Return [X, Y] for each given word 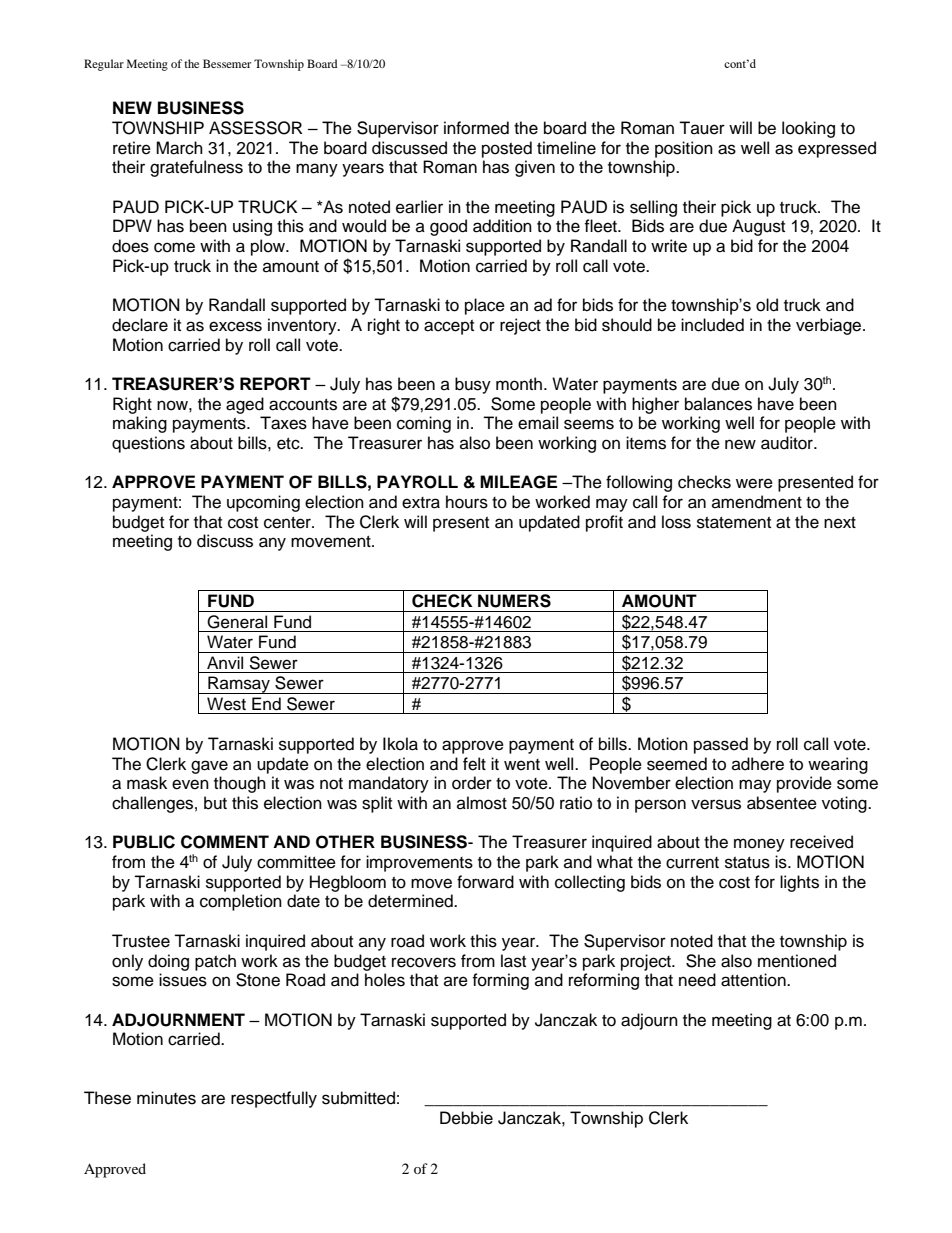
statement [734, 523]
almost [482, 803]
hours [467, 502]
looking [808, 129]
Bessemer [227, 63]
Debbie [466, 1118]
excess [235, 326]
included [712, 325]
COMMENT [225, 842]
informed [476, 128]
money [759, 845]
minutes [166, 1098]
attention [754, 980]
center [288, 523]
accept [449, 327]
